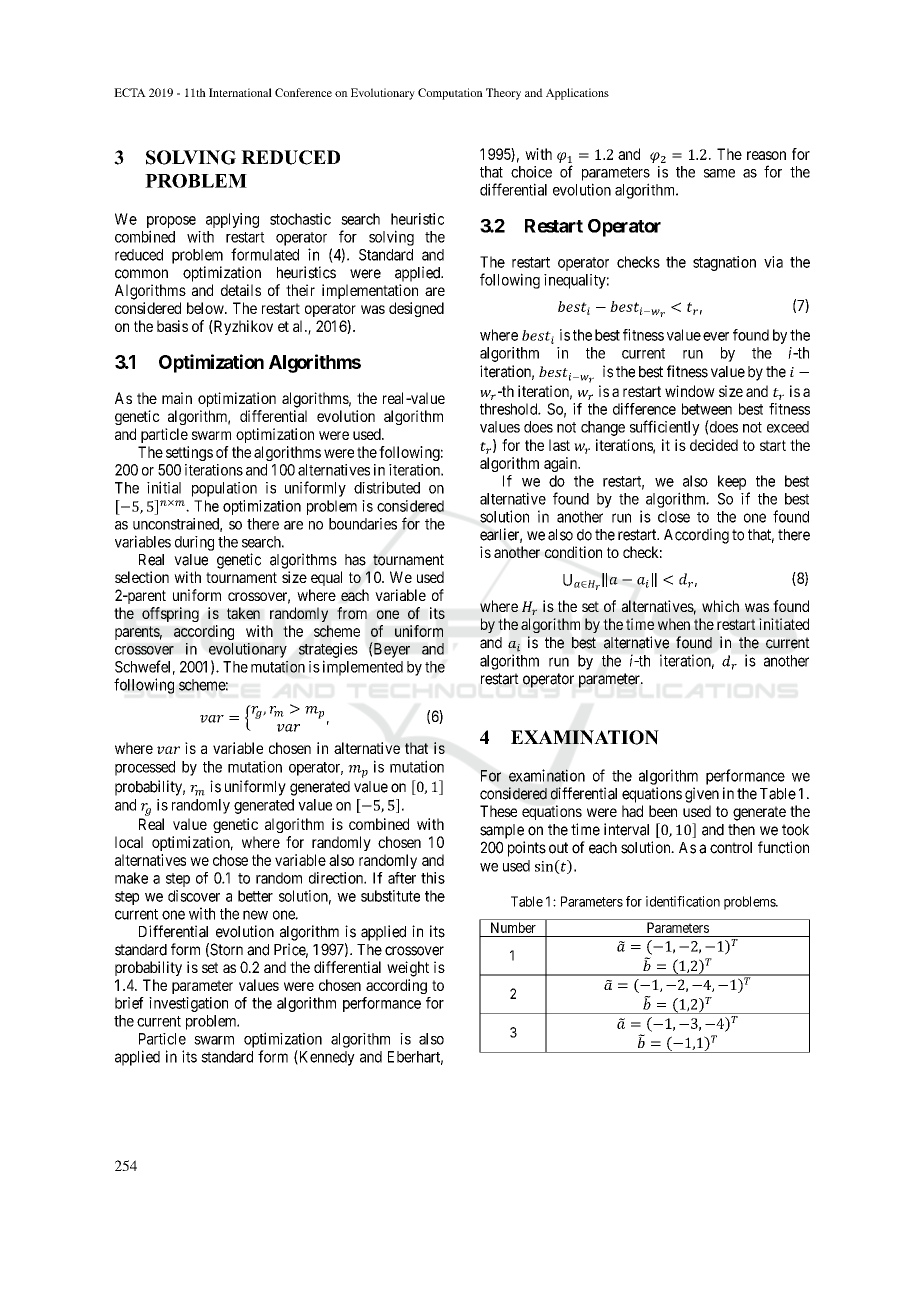 This screenshot has height=1308, width=924. Describe the element at coordinates (194, 543) in the screenshot. I see `during` at that location.
